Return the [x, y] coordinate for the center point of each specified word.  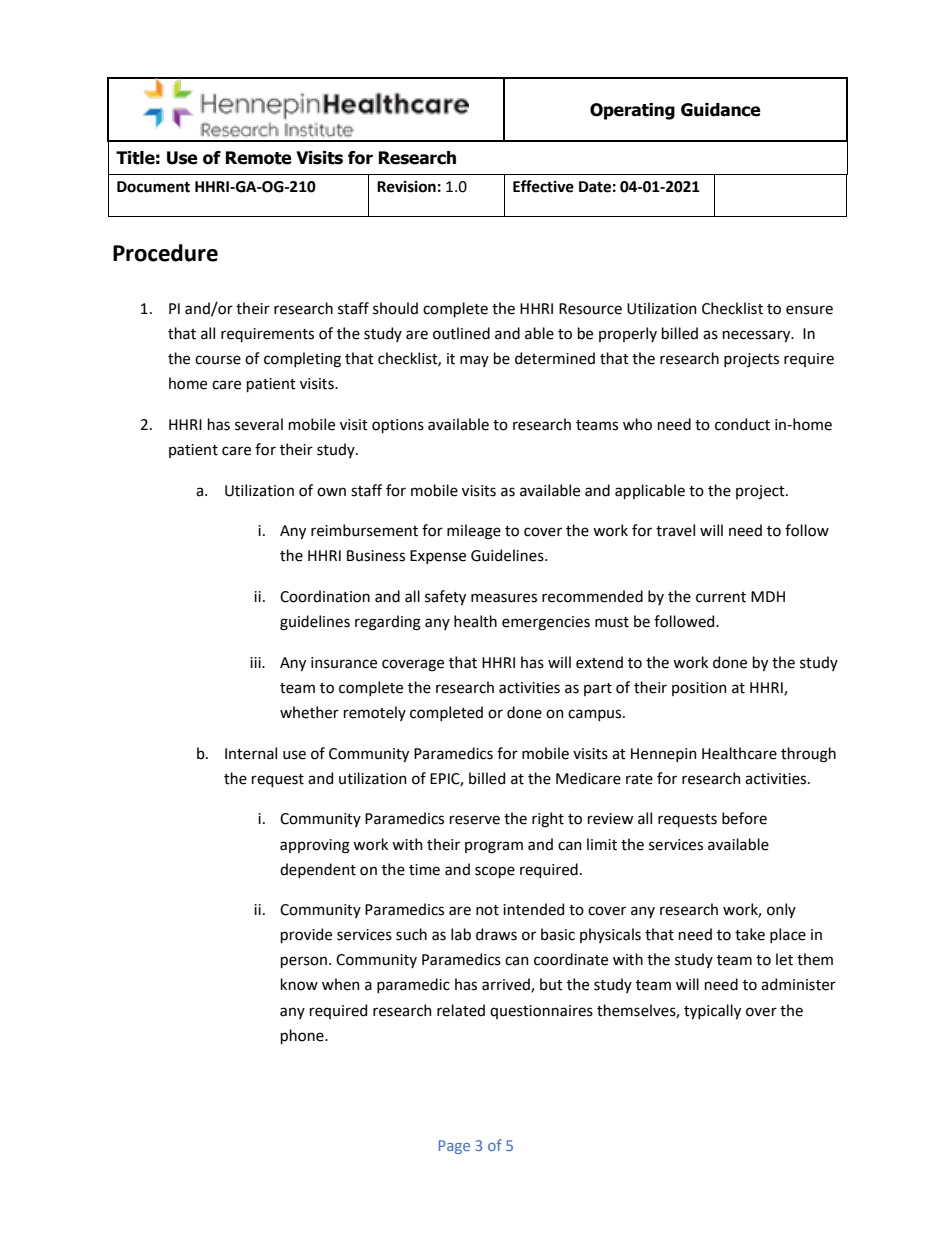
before [744, 818]
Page [454, 1147]
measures [504, 598]
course [218, 360]
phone [303, 1036]
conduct [742, 424]
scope [495, 872]
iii [256, 662]
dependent [318, 870]
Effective [543, 186]
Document [153, 187]
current [721, 597]
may [474, 361]
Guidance [721, 110]
